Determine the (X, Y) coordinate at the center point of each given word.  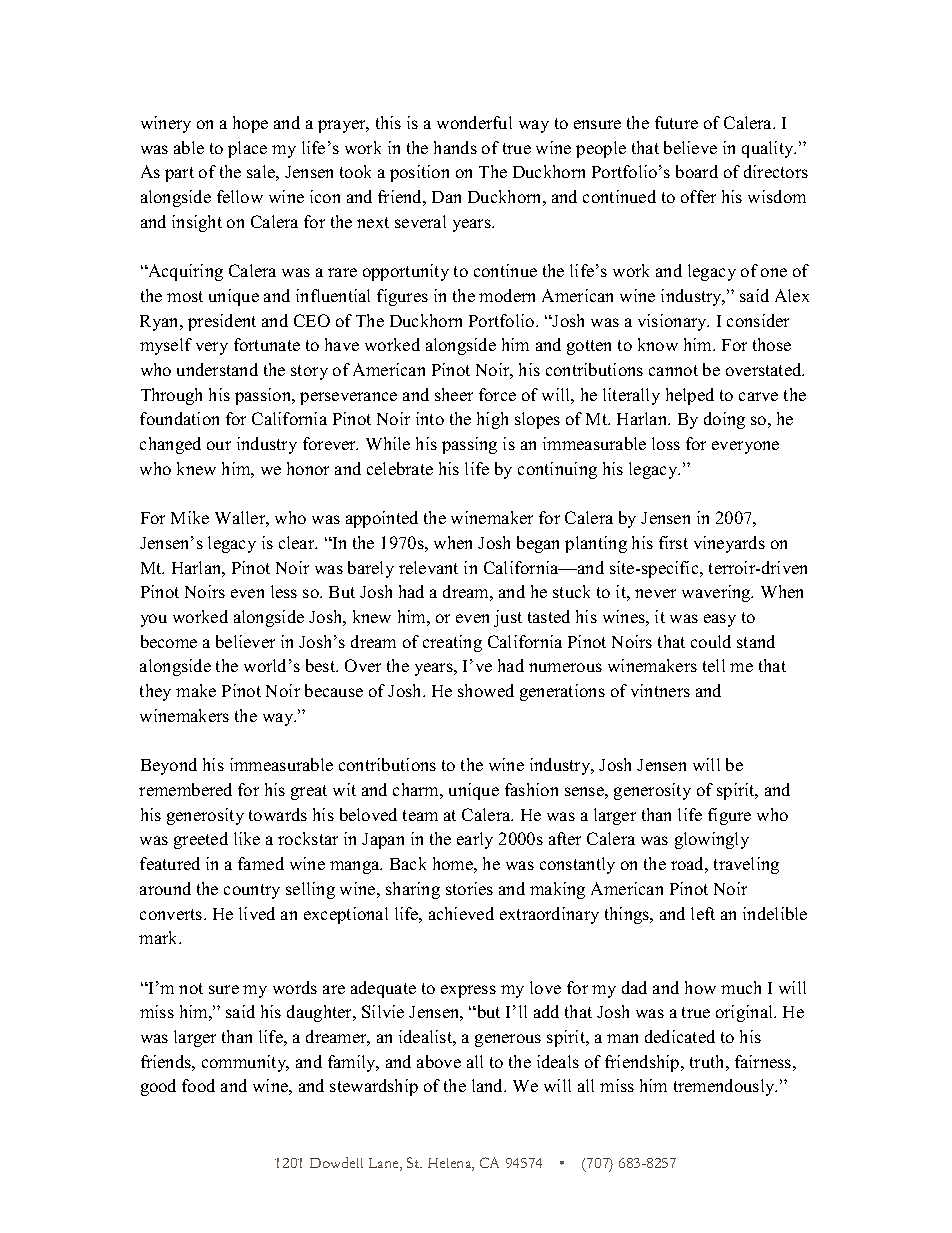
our (219, 445)
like (247, 838)
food (198, 1085)
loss (666, 443)
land (489, 1085)
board (697, 171)
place (247, 149)
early (475, 840)
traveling (746, 865)
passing (469, 445)
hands (455, 147)
